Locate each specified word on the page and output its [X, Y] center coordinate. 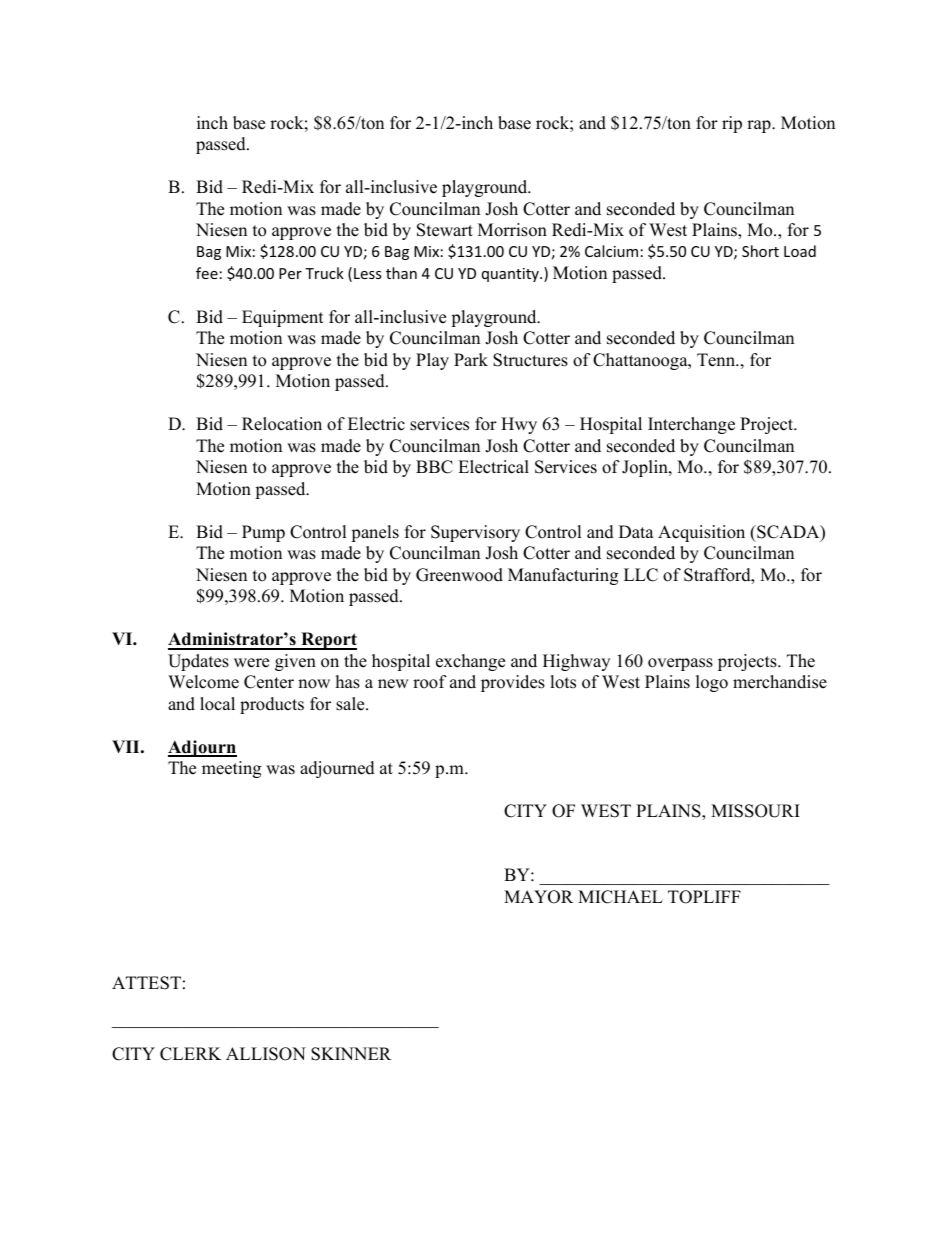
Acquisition [701, 533]
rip [732, 124]
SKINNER [351, 1054]
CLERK [190, 1054]
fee [207, 273]
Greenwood [459, 575]
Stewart [445, 230]
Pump [263, 533]
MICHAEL [620, 897]
